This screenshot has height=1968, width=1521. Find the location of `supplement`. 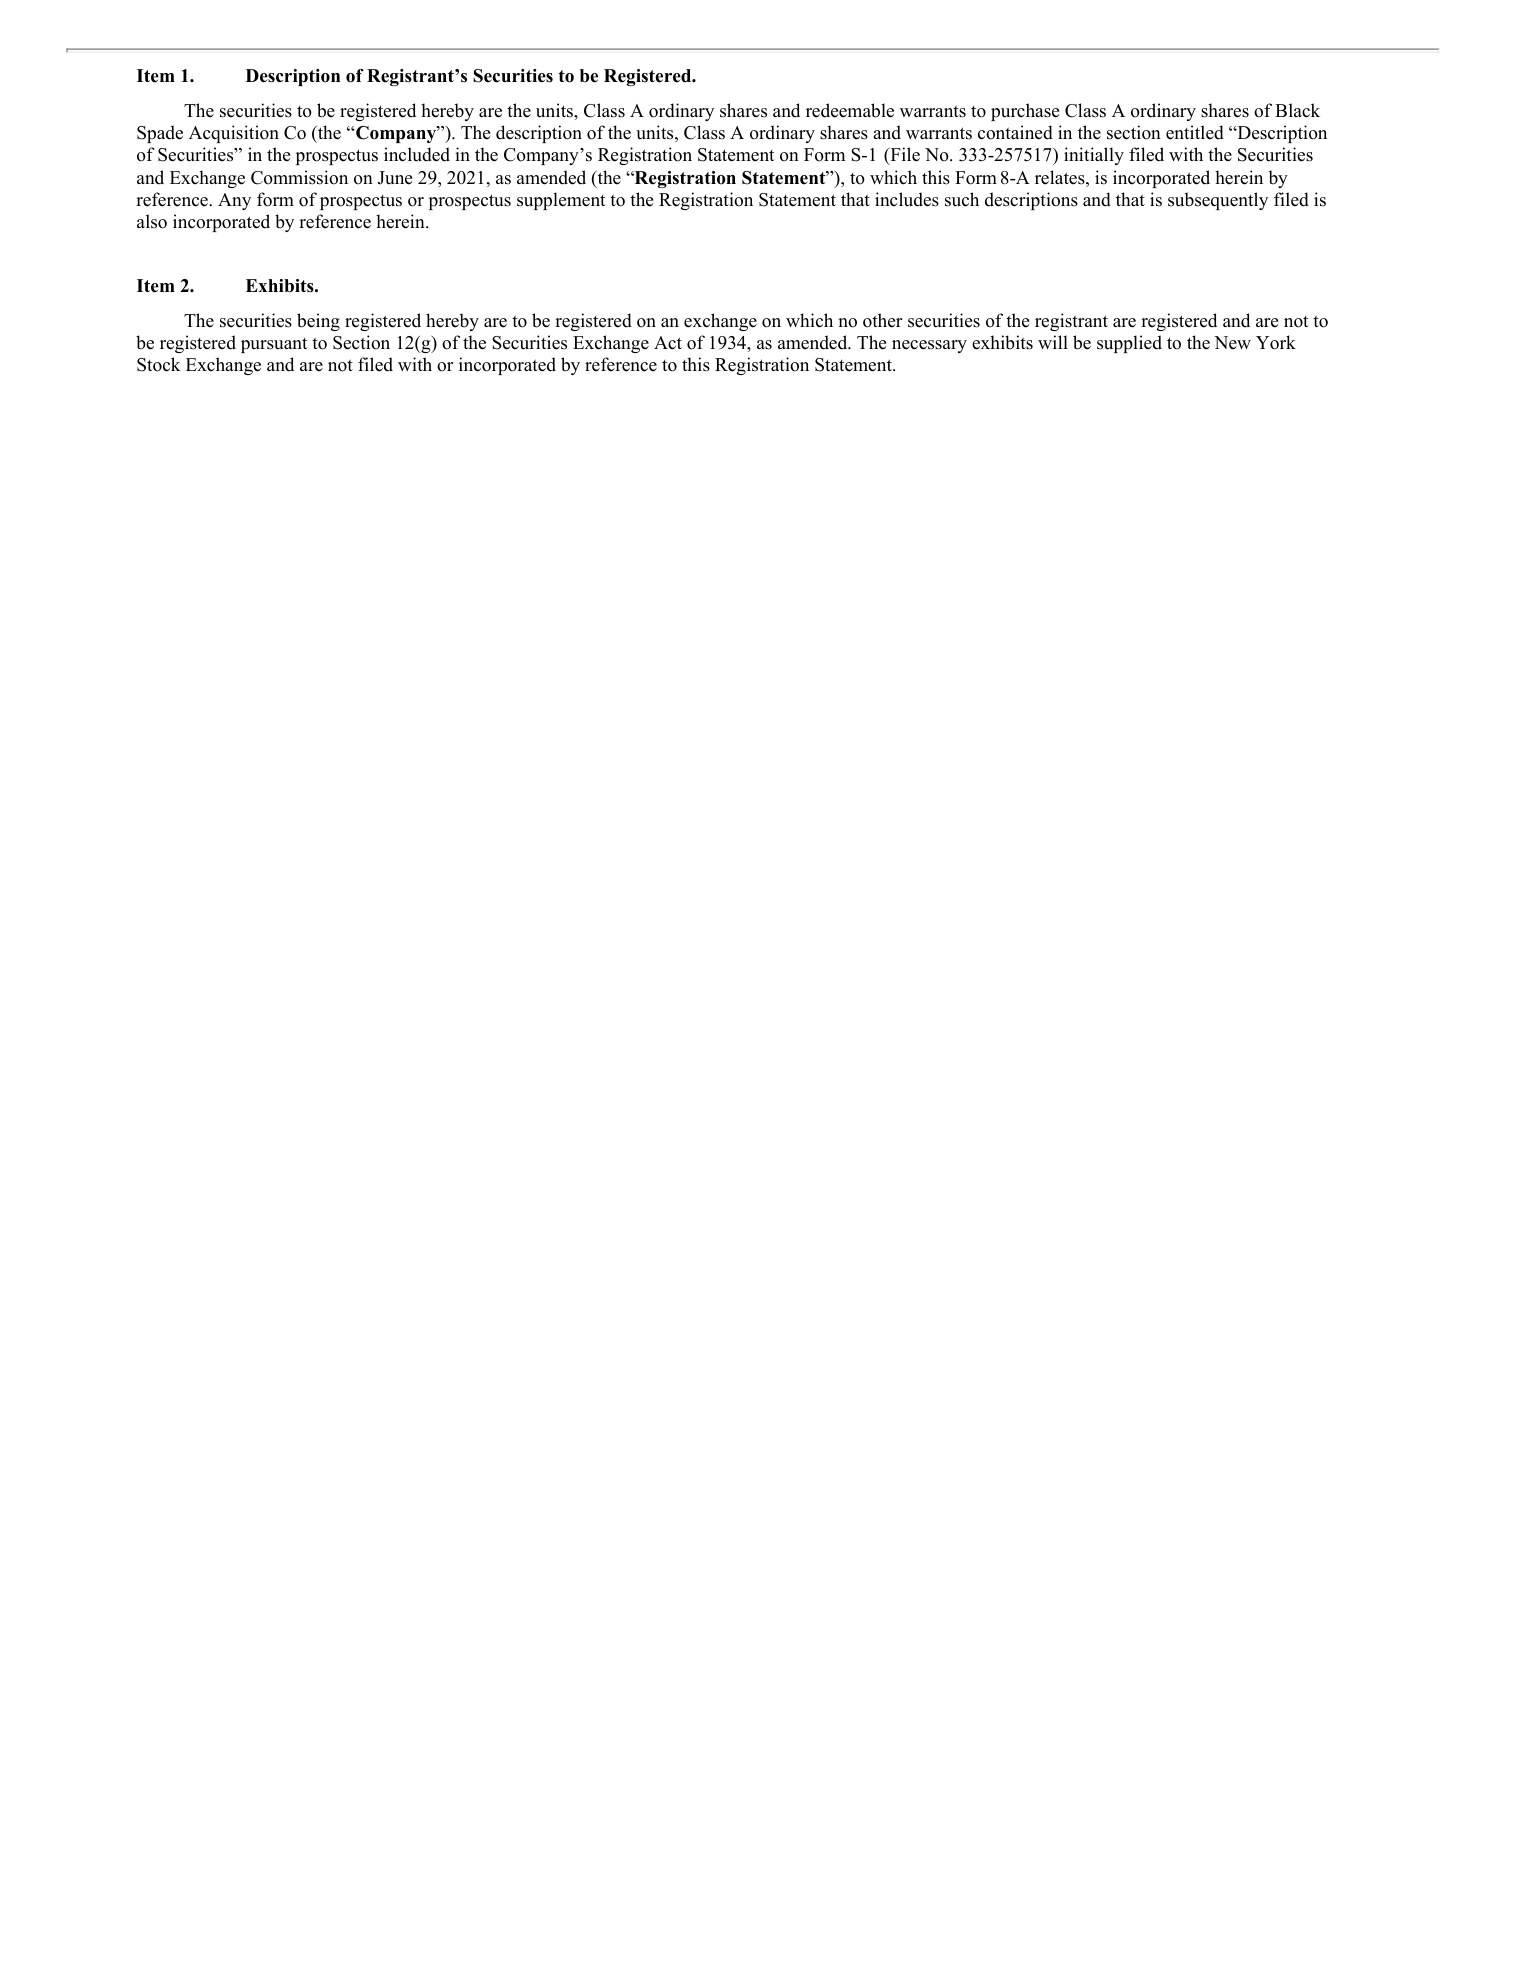

supplement is located at coordinates (561, 201).
